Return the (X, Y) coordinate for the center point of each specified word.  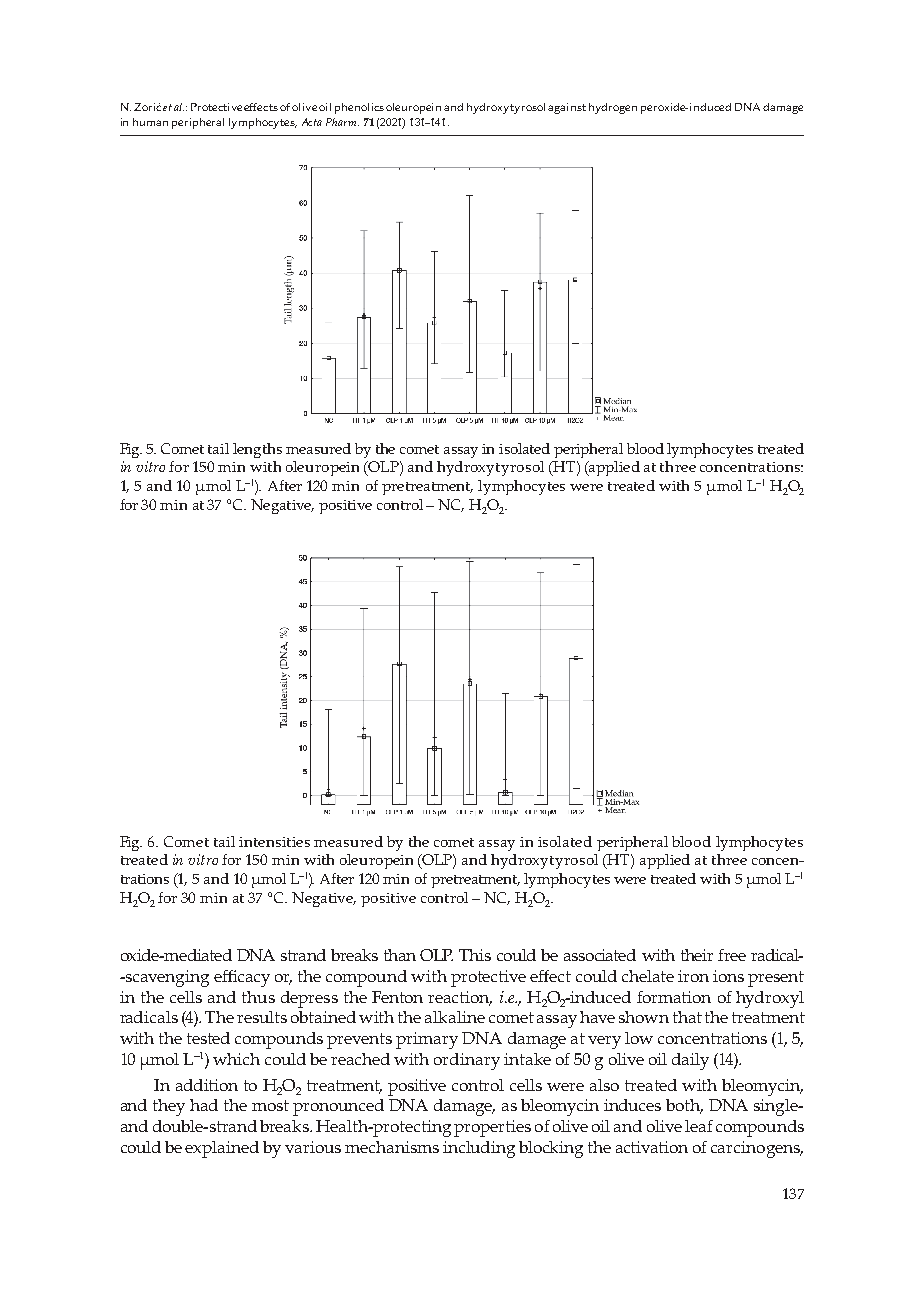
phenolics (359, 108)
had (204, 1105)
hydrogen (613, 108)
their (697, 955)
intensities (274, 842)
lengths (257, 450)
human (150, 122)
